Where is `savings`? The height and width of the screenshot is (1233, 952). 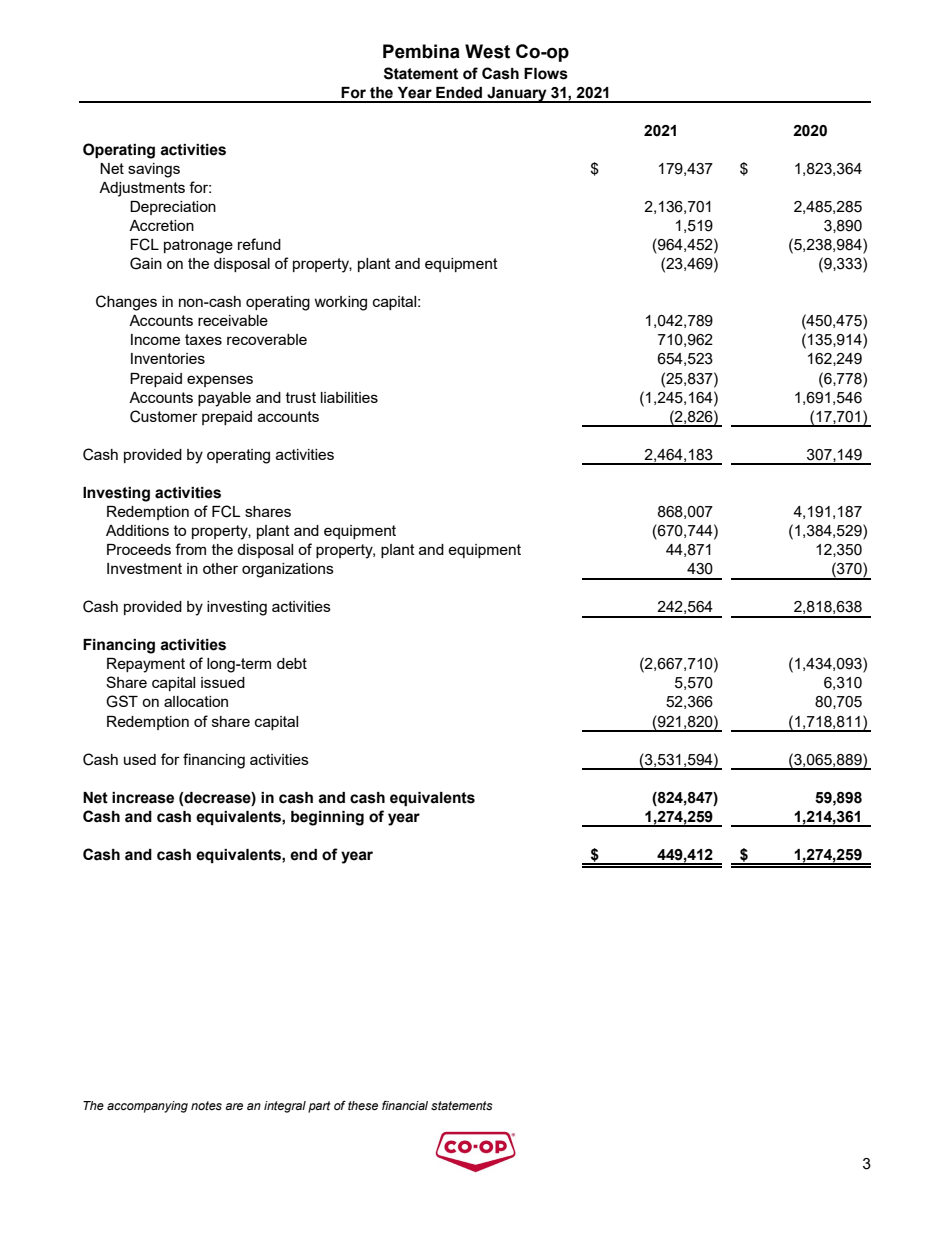 savings is located at coordinates (154, 170).
